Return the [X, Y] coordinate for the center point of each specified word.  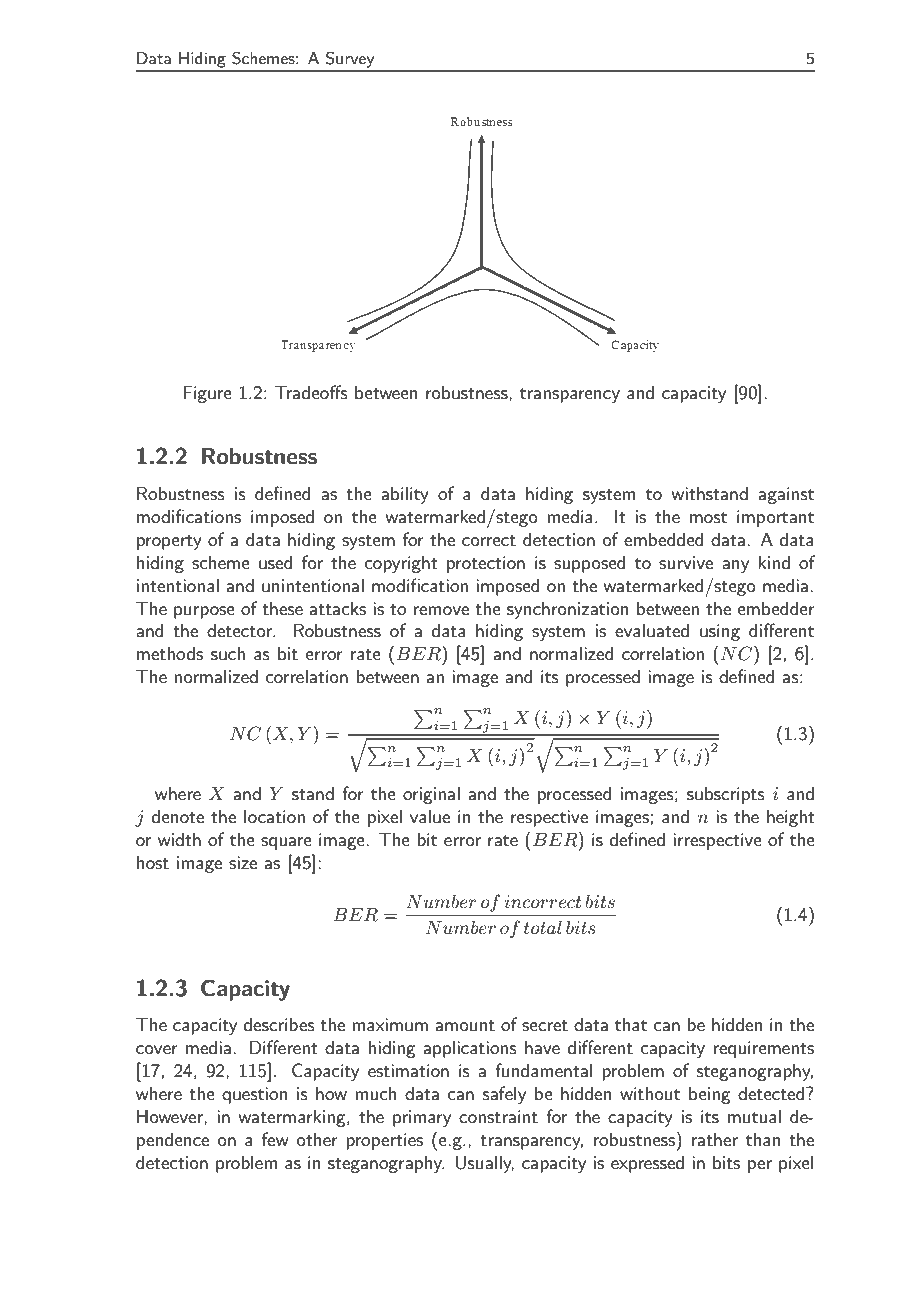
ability [405, 495]
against [786, 495]
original [431, 795]
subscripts [726, 795]
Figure [207, 394]
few [275, 1139]
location [274, 816]
